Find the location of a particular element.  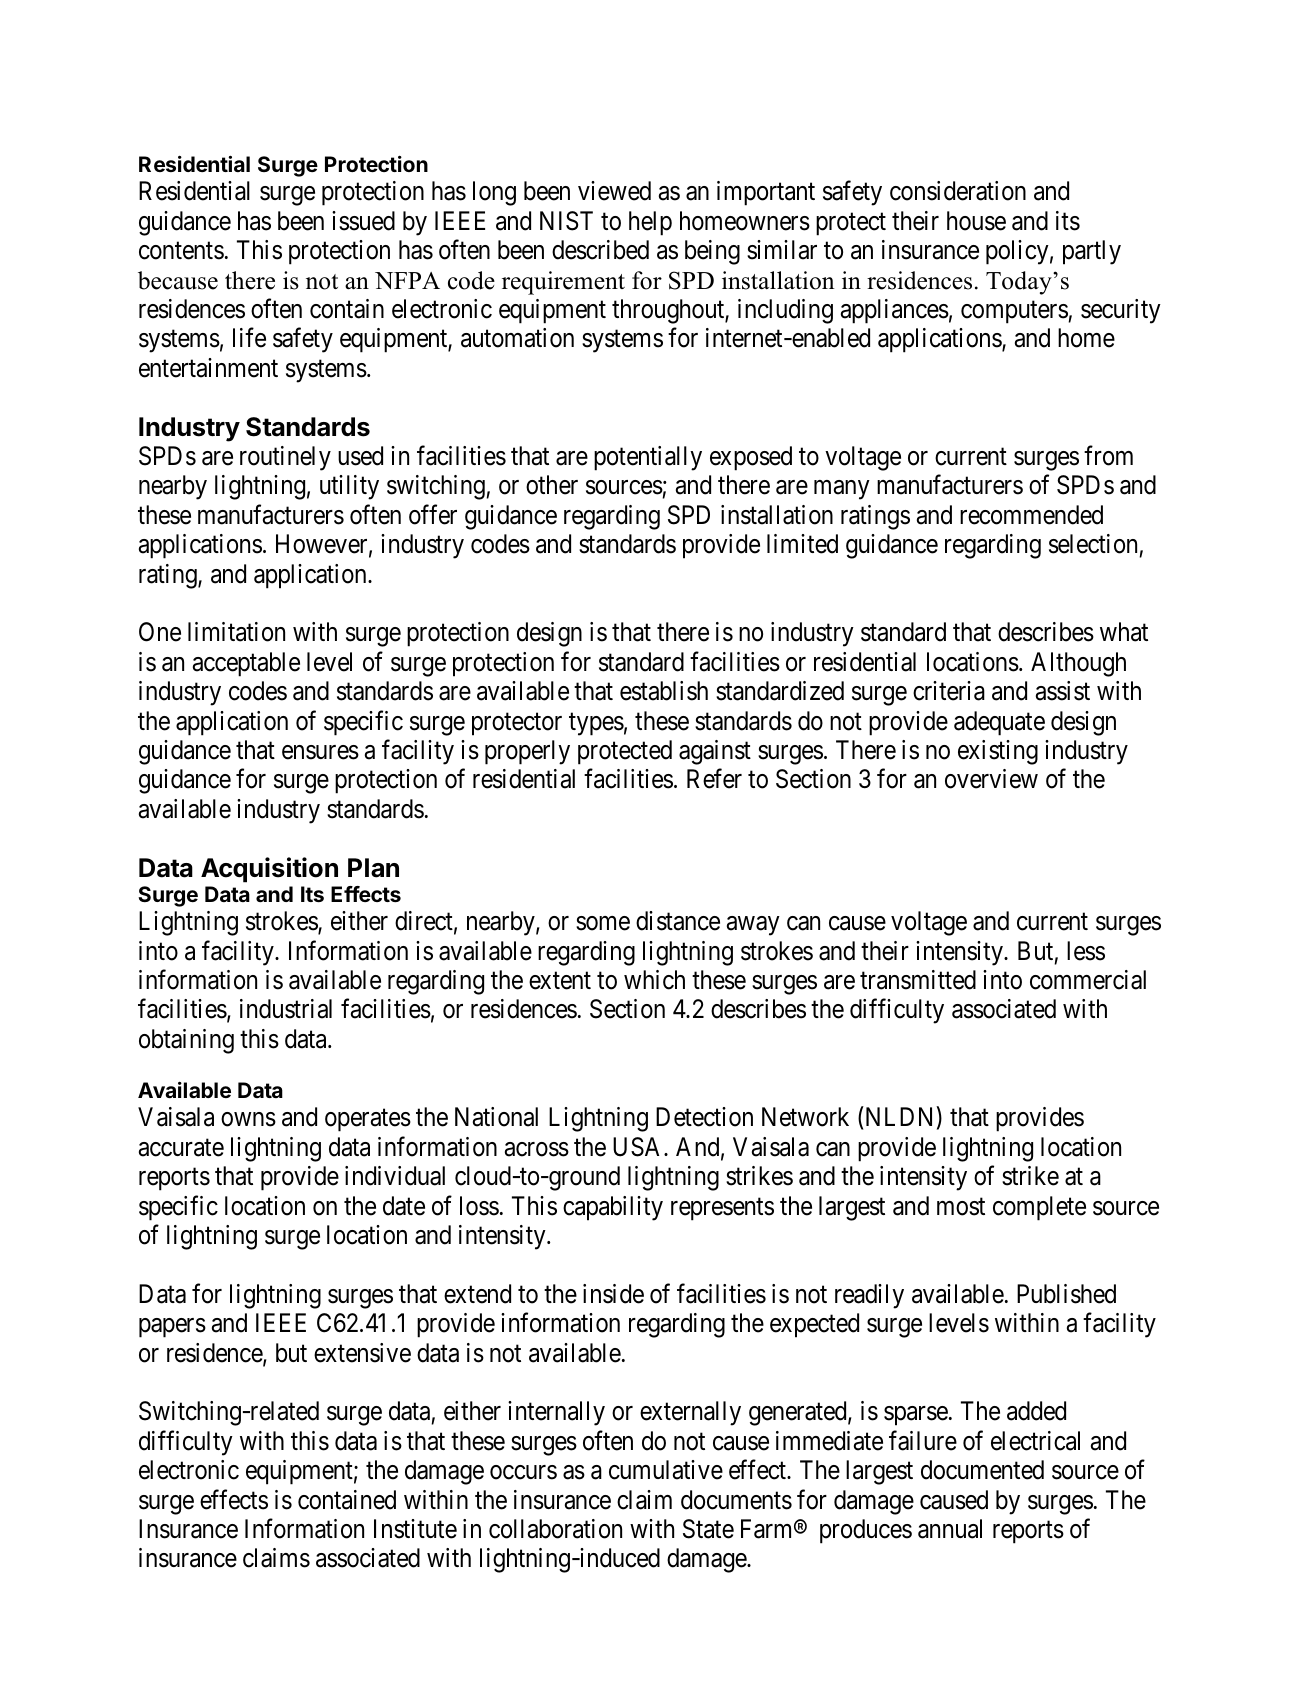

help is located at coordinates (650, 223).
